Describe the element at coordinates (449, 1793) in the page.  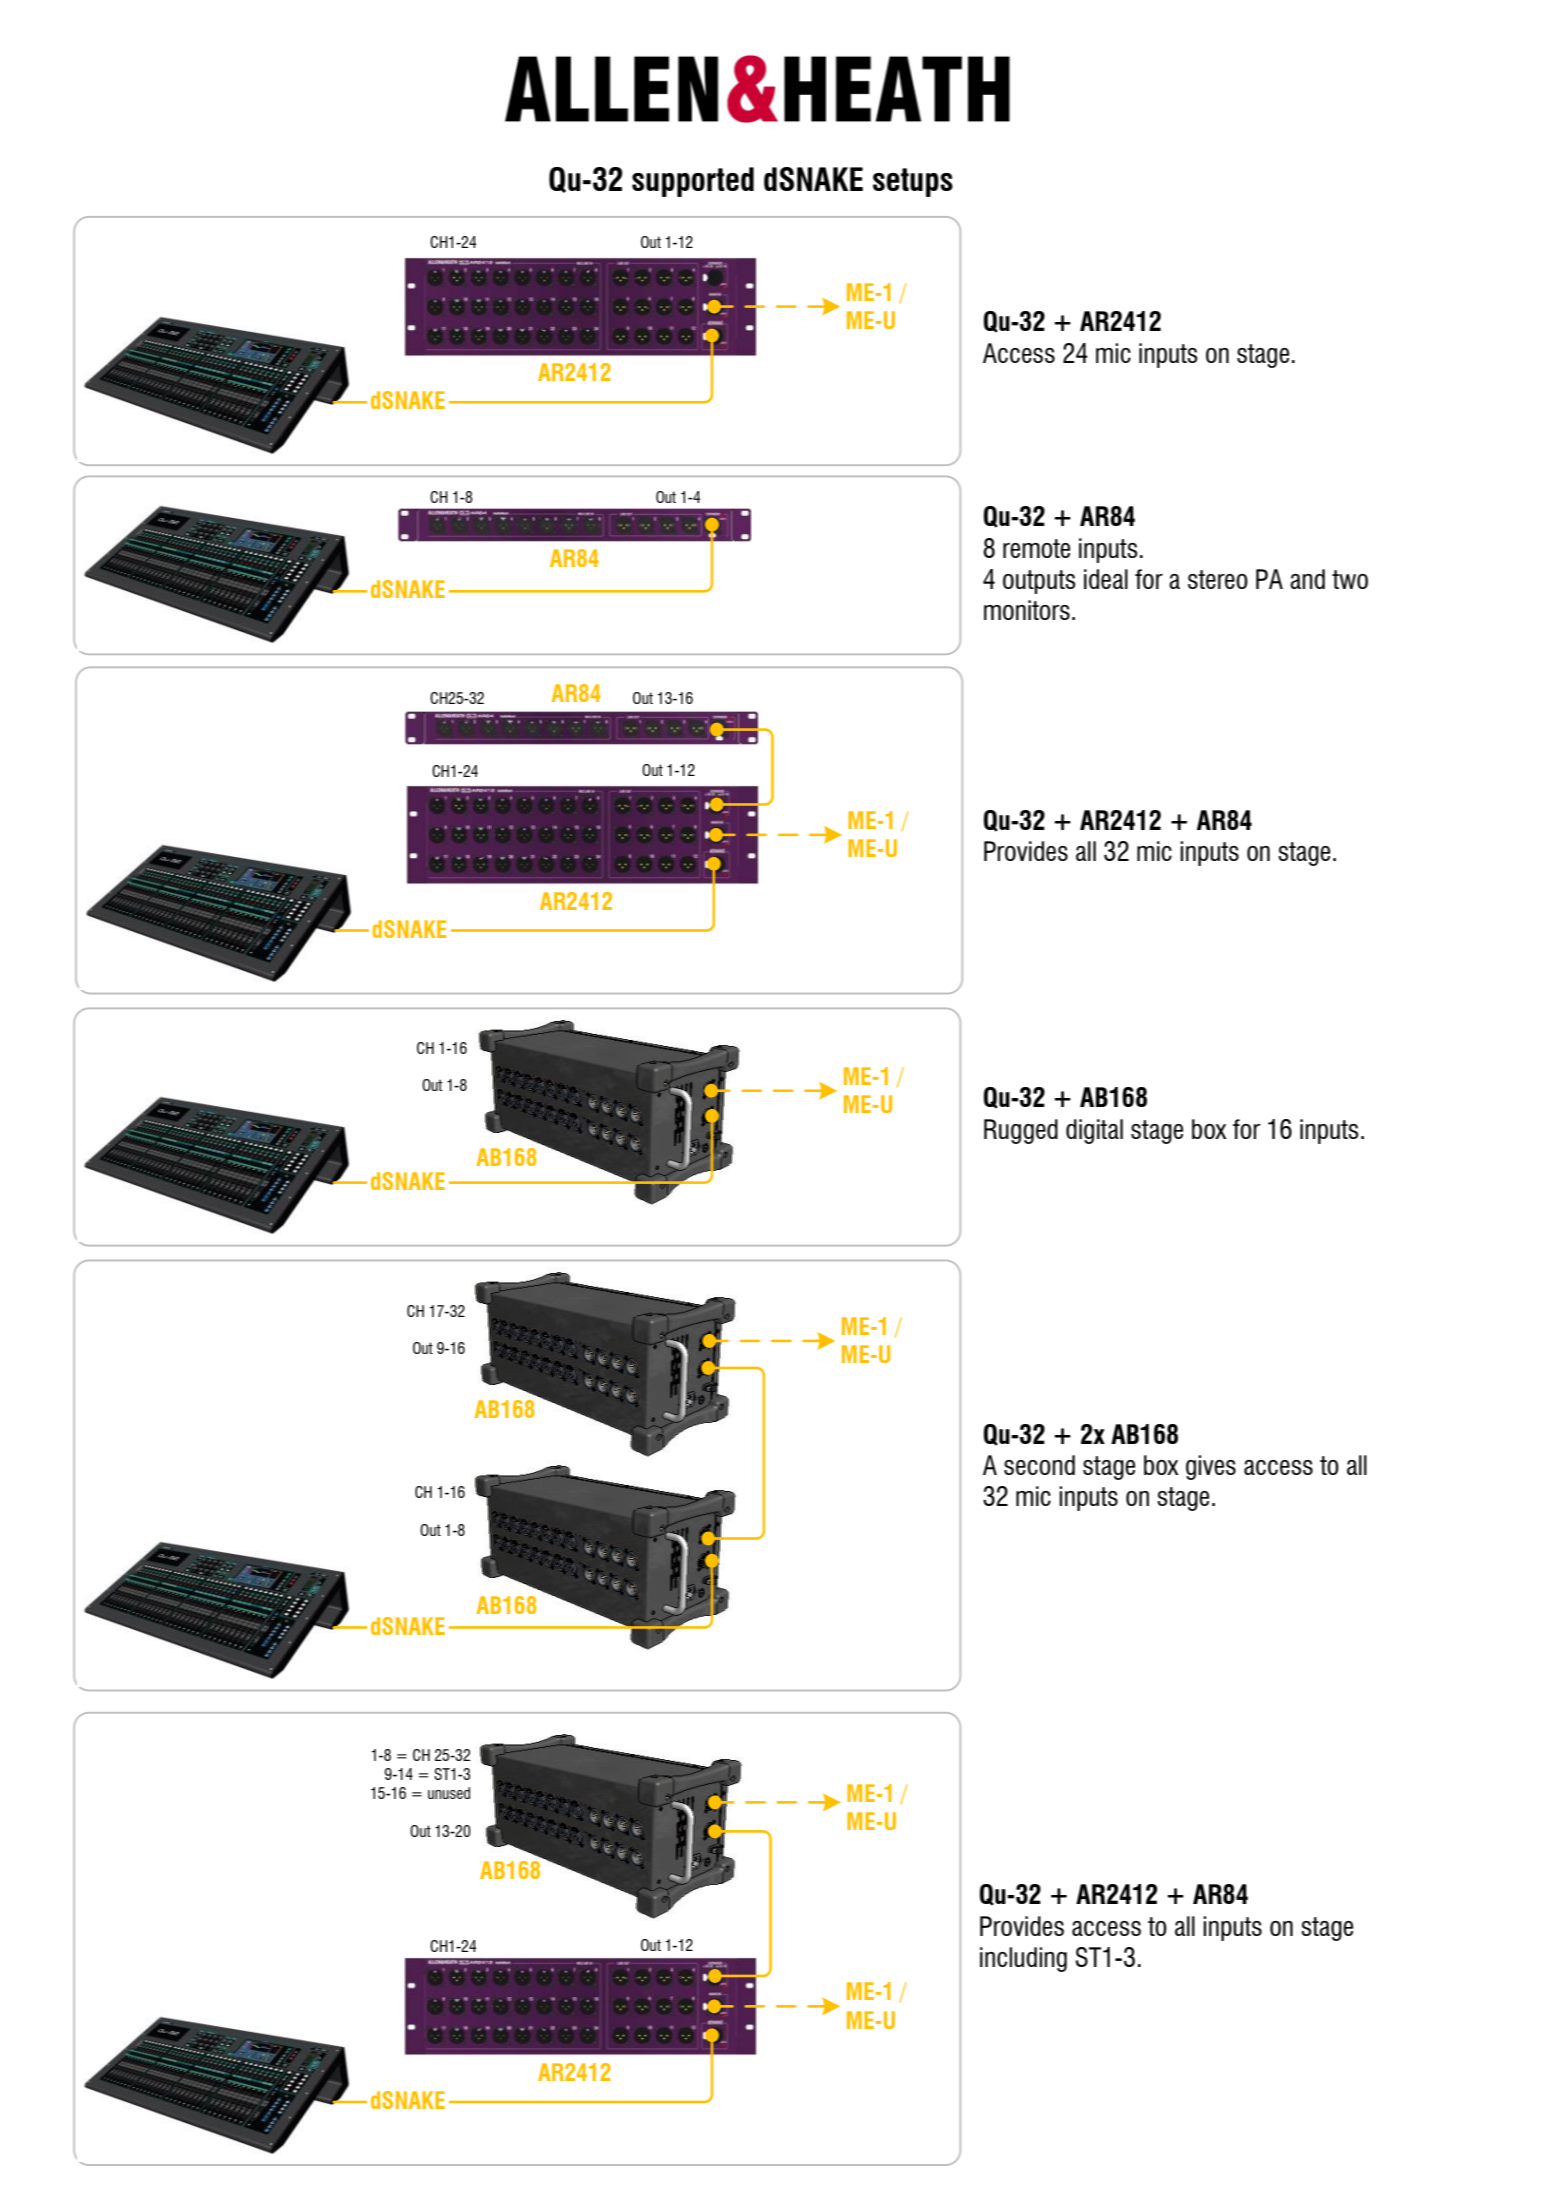
I see `unused` at that location.
